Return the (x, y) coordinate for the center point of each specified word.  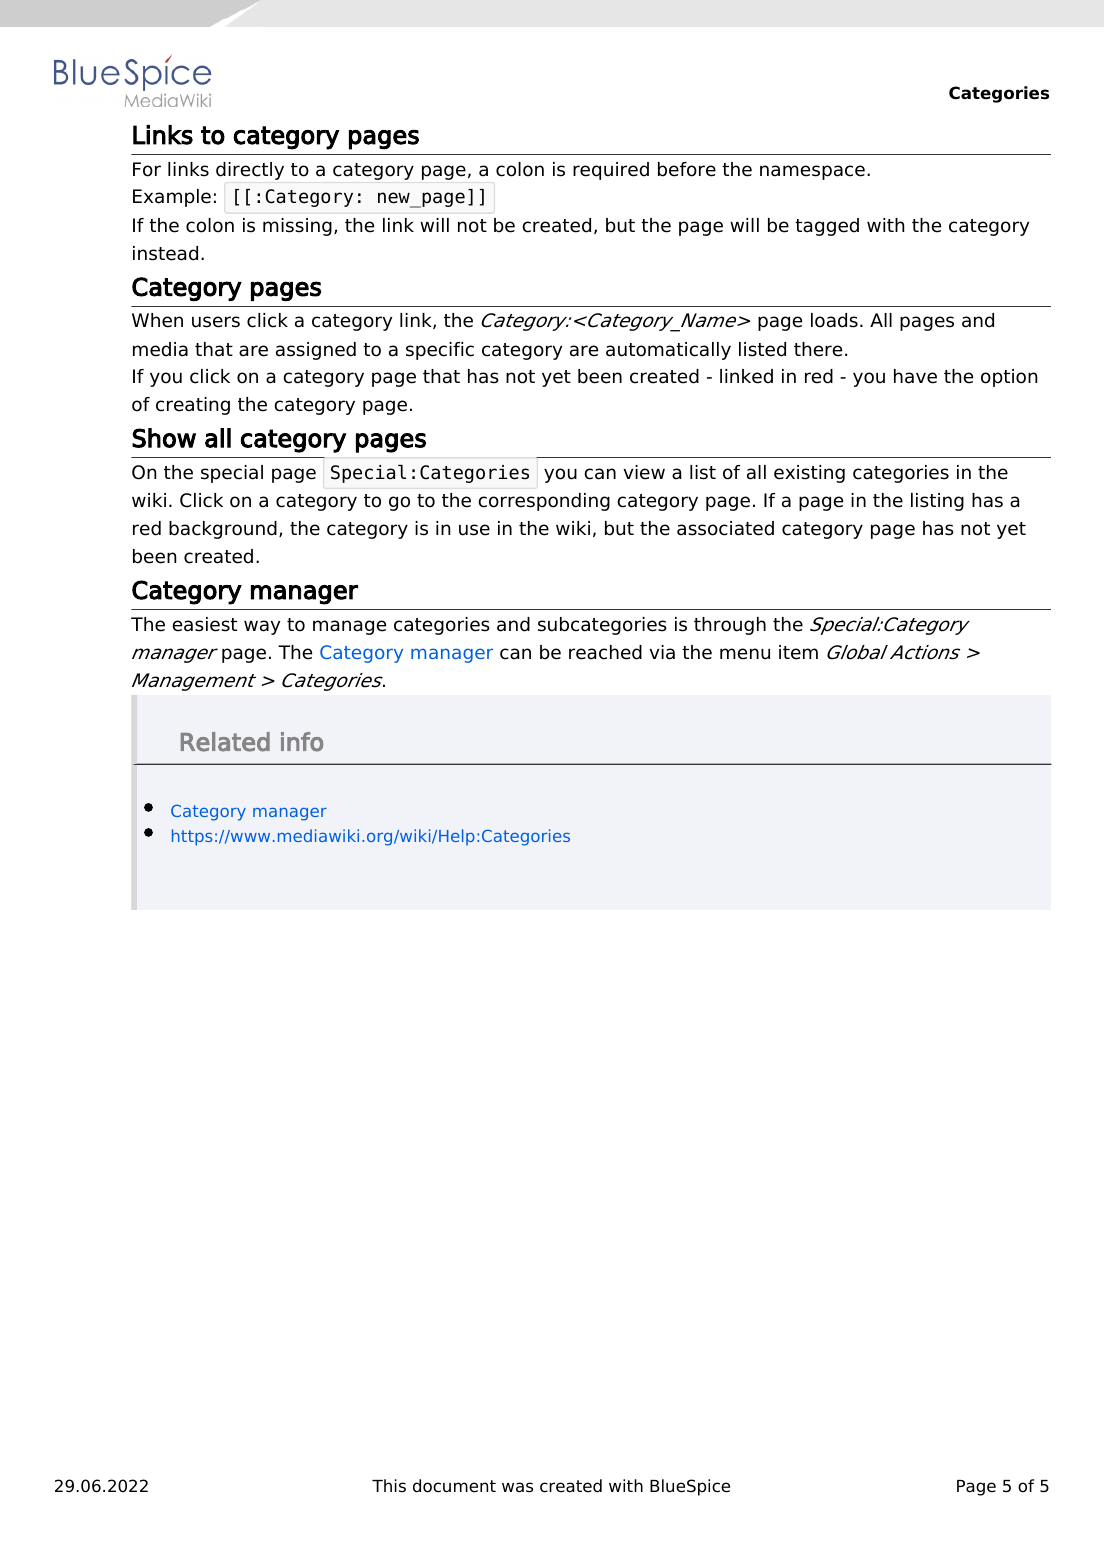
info (302, 742)
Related (225, 742)
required (611, 171)
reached (605, 652)
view (644, 472)
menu (745, 654)
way (262, 627)
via (662, 652)
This (389, 1485)
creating (193, 406)
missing (297, 227)
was (517, 1487)
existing (809, 474)
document (454, 1486)
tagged (827, 227)
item (798, 652)
